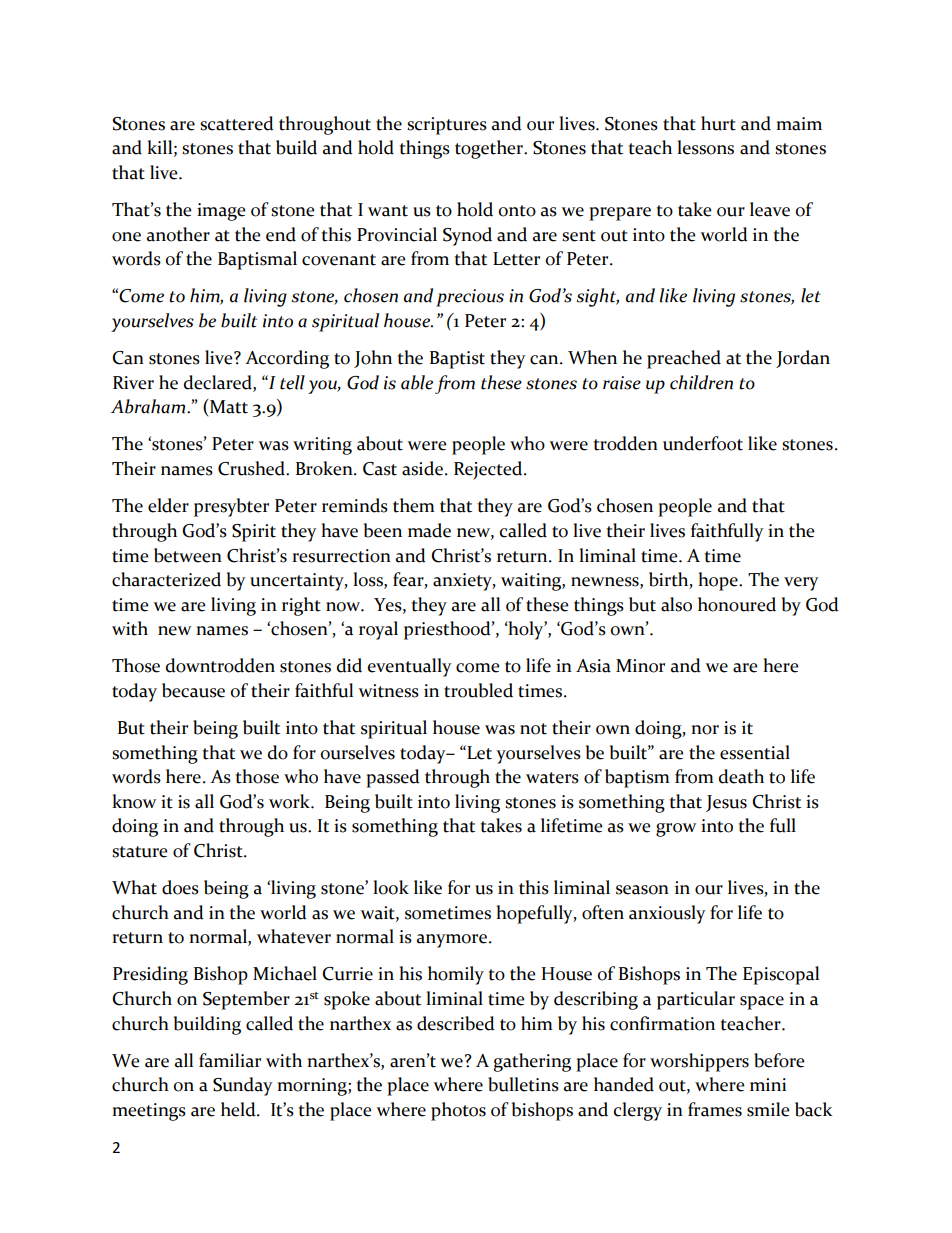  What do you see at coordinates (252, 468) in the screenshot?
I see `Crushed` at bounding box center [252, 468].
